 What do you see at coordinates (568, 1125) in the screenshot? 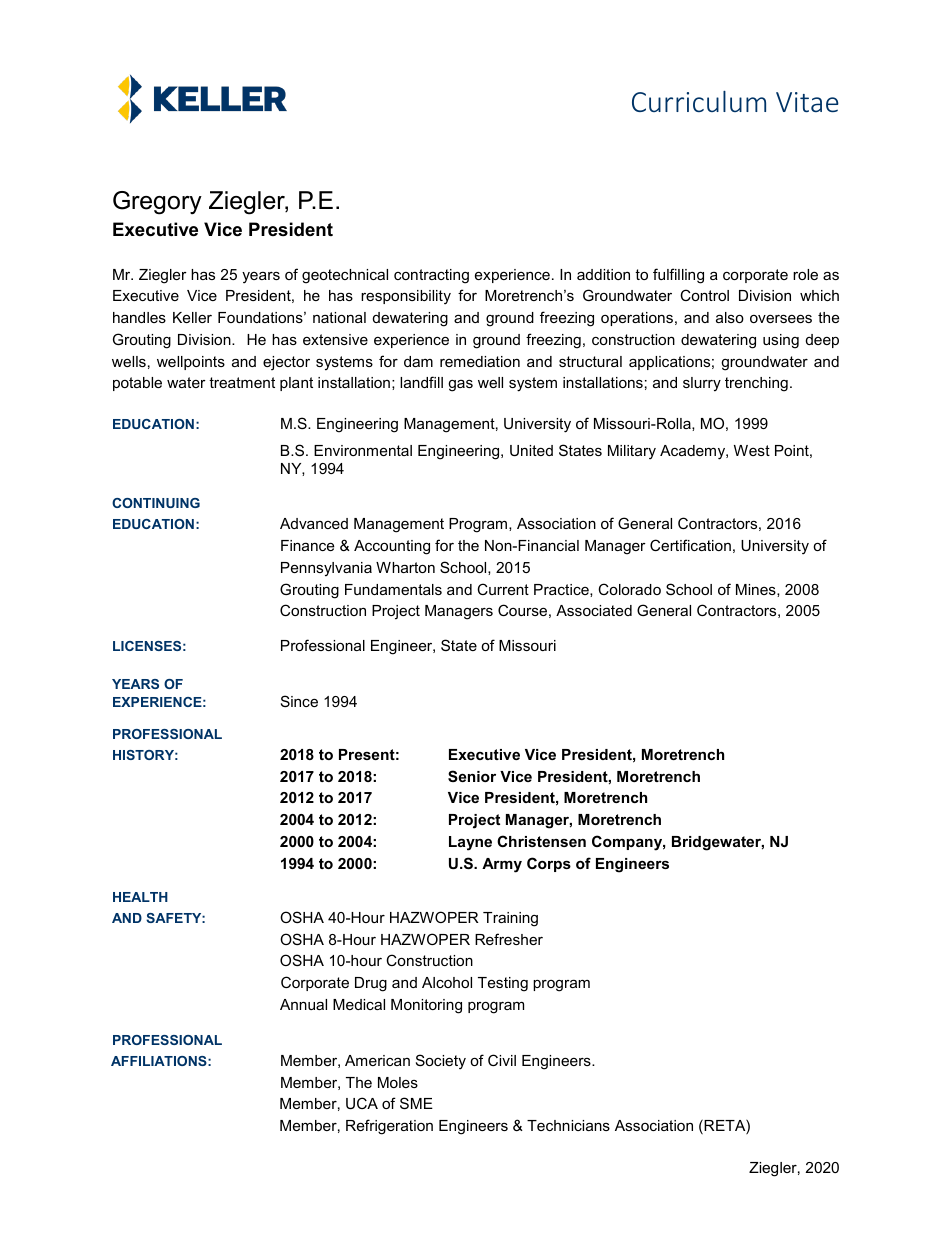
I see `Technicians` at bounding box center [568, 1125].
